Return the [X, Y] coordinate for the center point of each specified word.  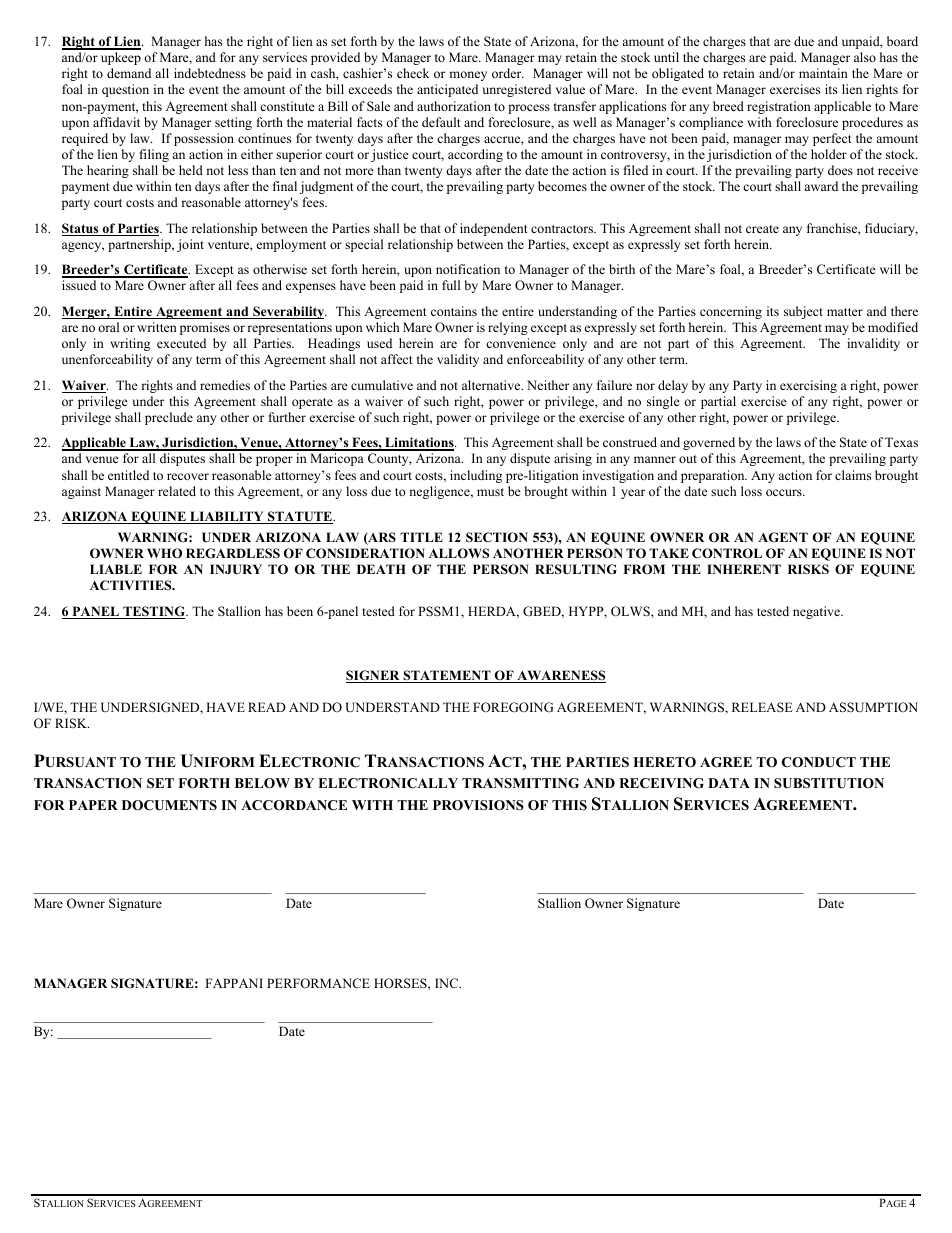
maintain [823, 73]
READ [267, 707]
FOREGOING [513, 707]
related [177, 491]
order [508, 73]
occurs [785, 492]
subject [803, 312]
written [157, 327]
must [490, 492]
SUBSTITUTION [829, 783]
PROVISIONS [478, 805]
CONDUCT [819, 762]
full [451, 285]
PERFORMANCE [318, 983]
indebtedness [210, 73]
